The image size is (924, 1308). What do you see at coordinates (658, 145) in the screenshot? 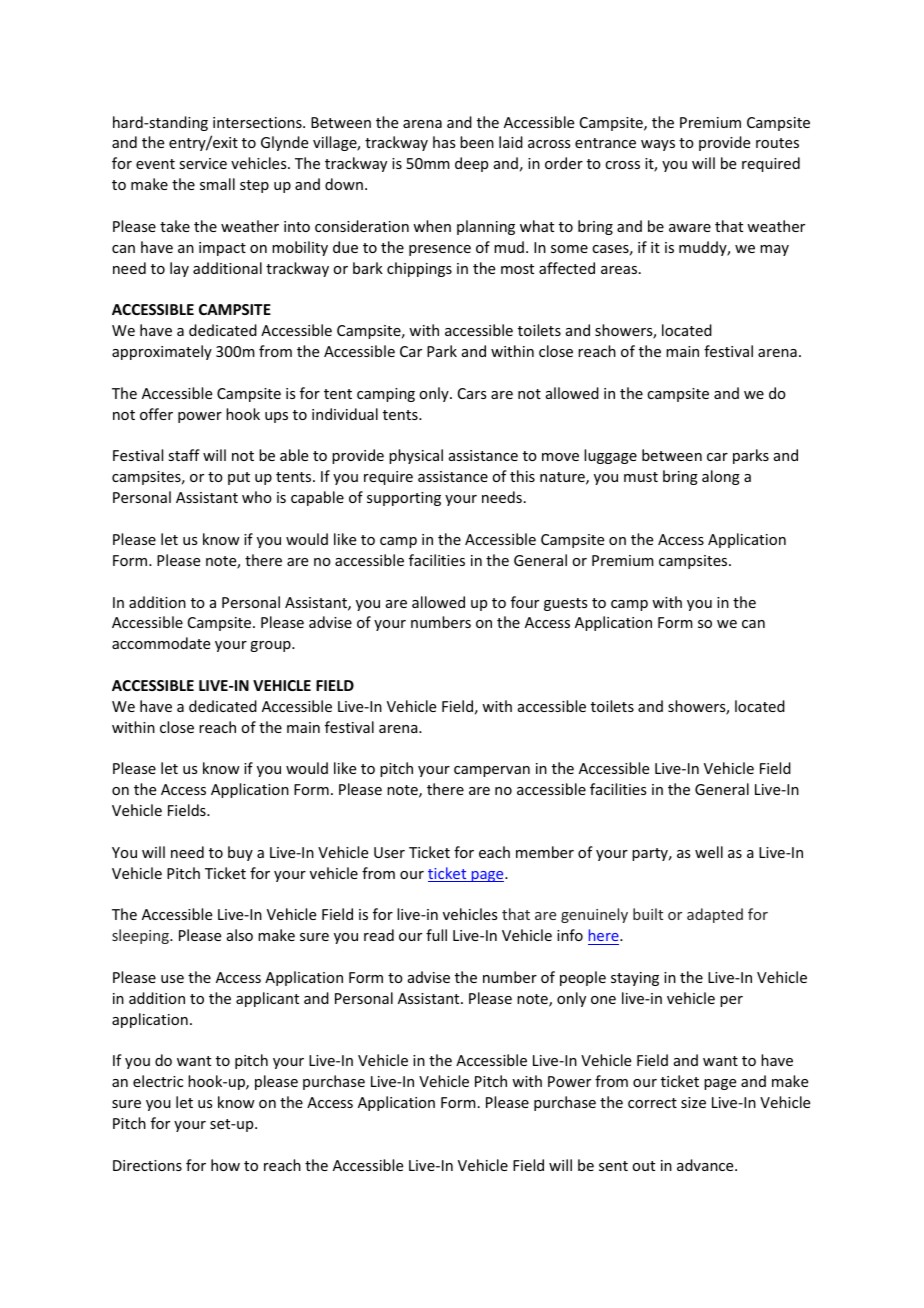
I see `ways` at bounding box center [658, 145].
